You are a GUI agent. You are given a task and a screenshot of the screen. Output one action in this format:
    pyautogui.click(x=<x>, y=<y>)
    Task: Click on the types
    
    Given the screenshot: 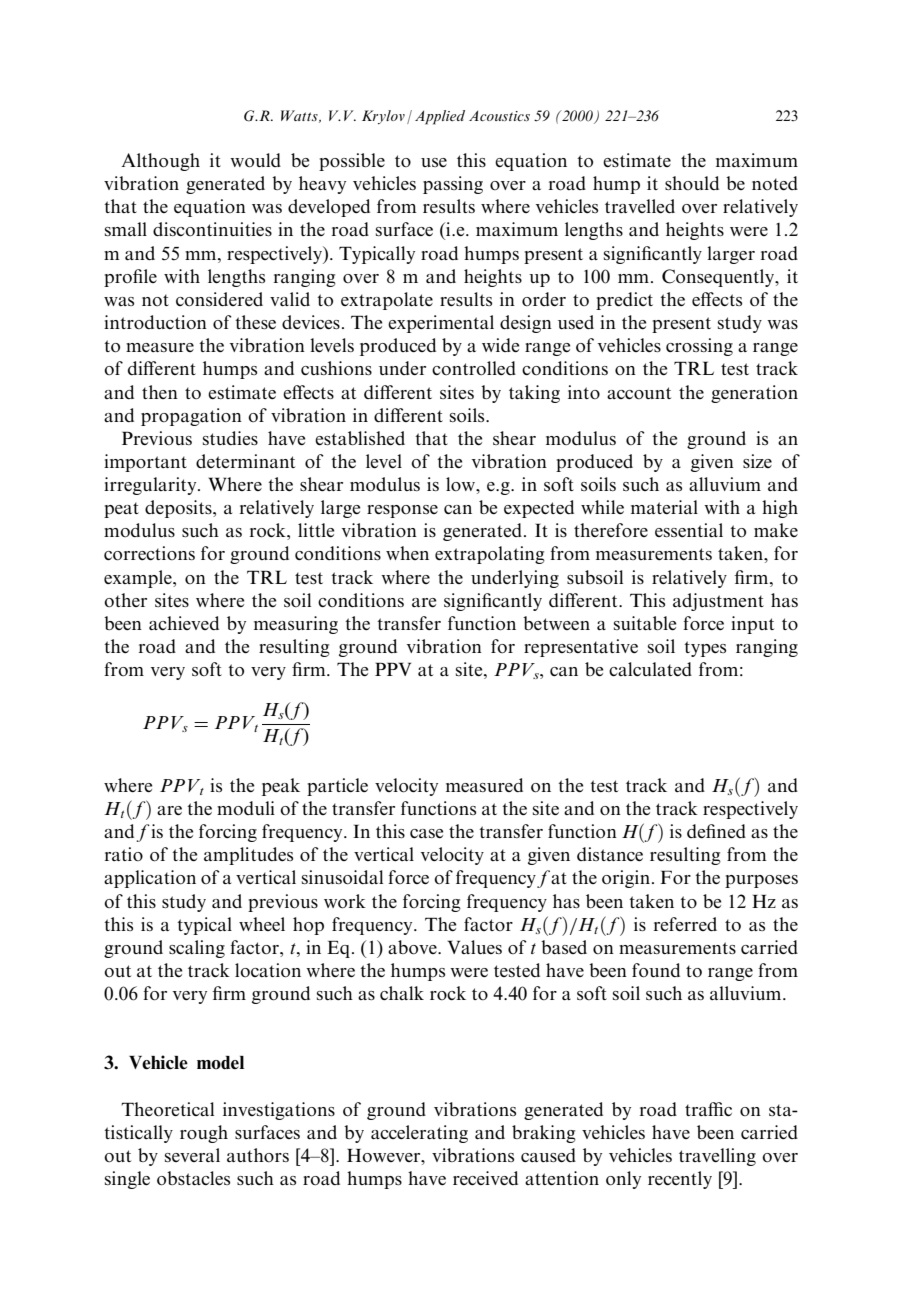 What is the action you would take?
    pyautogui.click(x=705, y=649)
